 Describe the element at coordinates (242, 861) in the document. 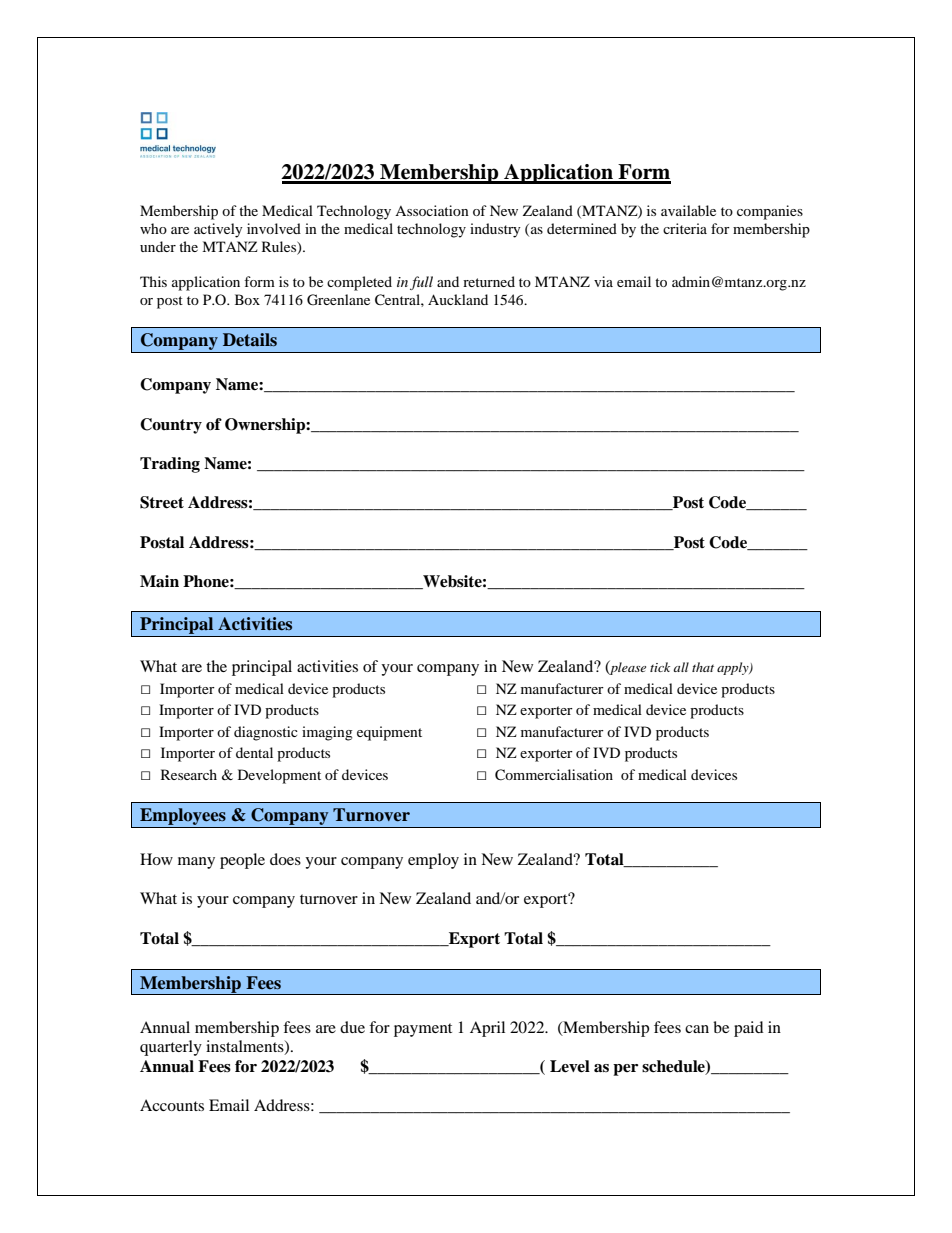

I see `people` at that location.
